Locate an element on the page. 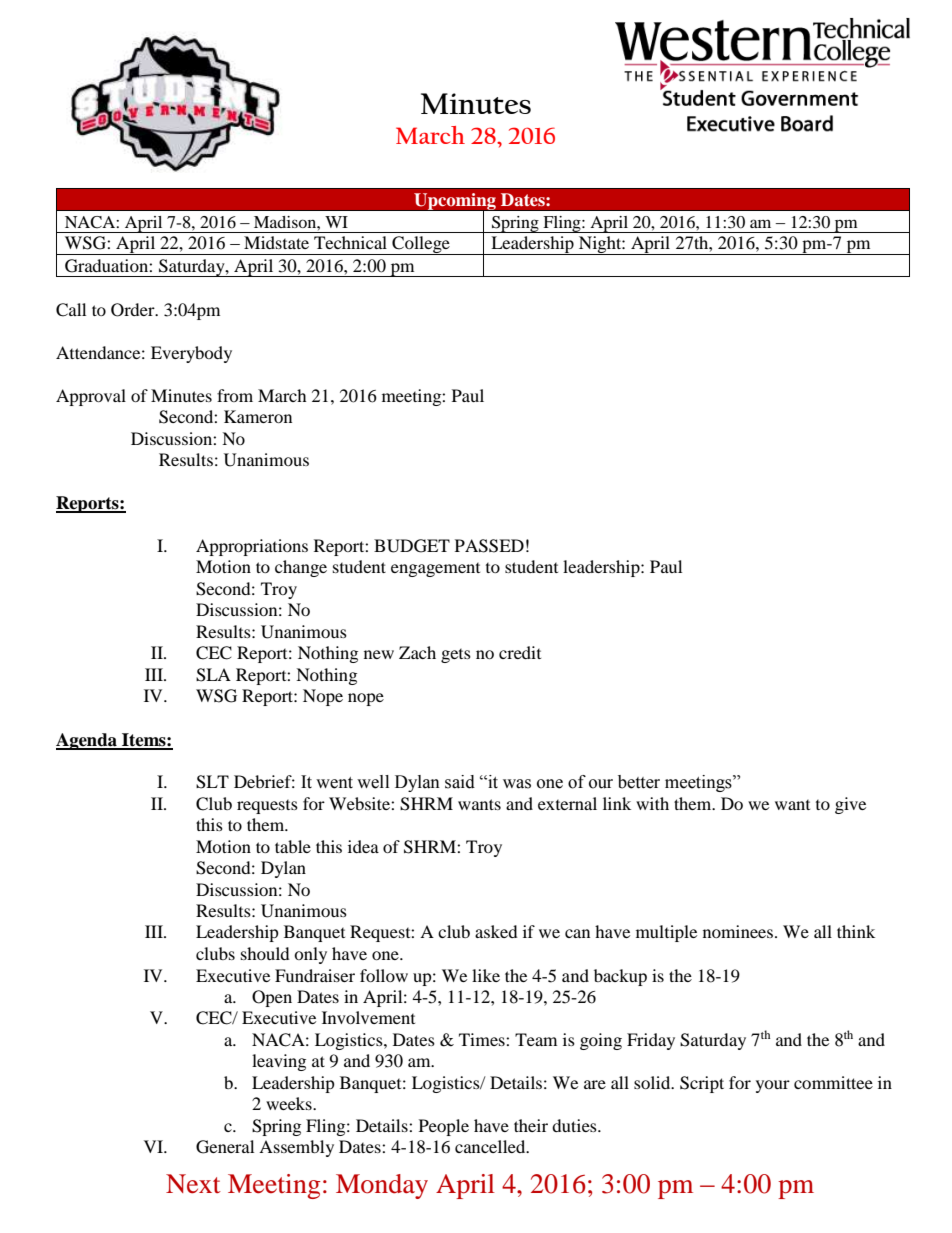  should is located at coordinates (265, 953).
